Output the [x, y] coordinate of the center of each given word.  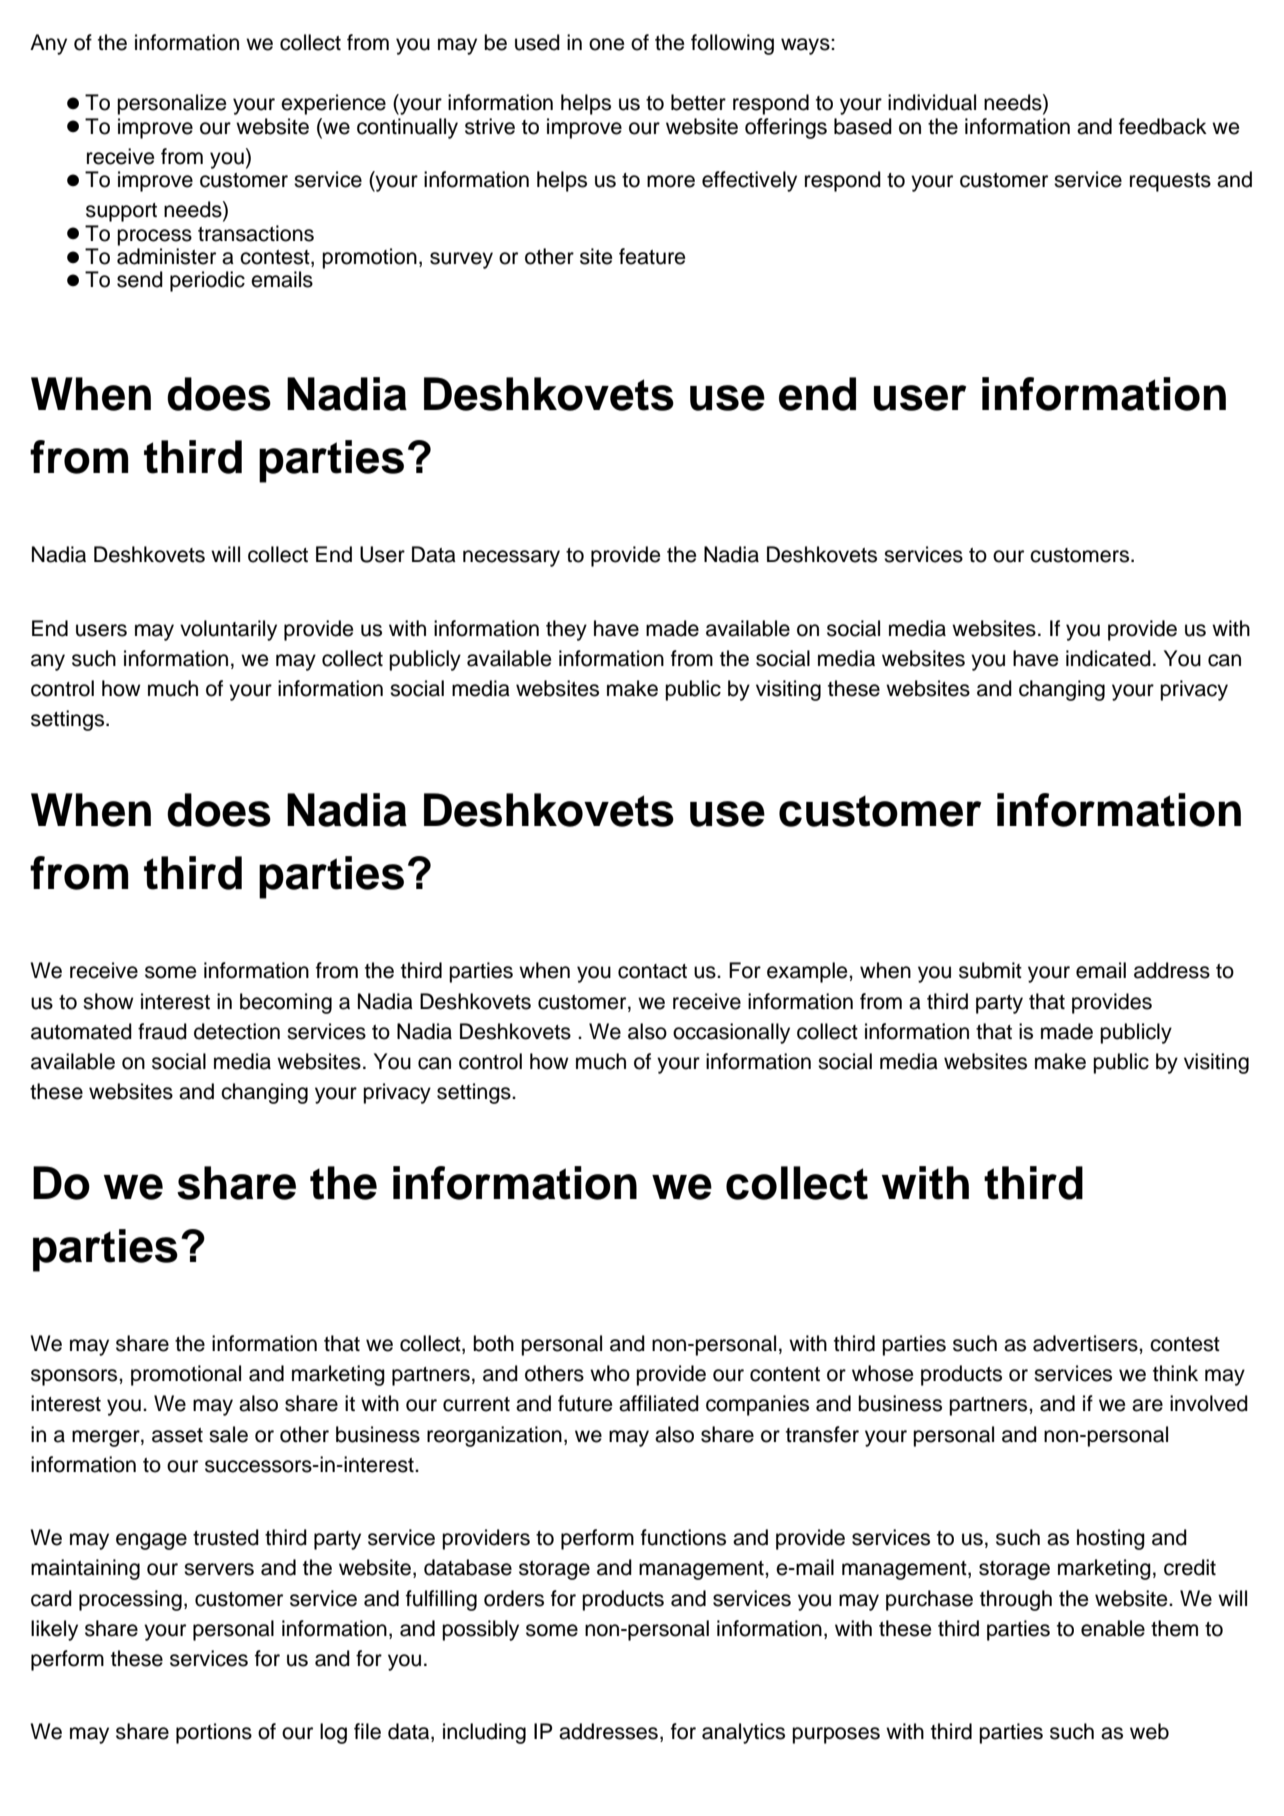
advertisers [1086, 1343]
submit [990, 970]
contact [652, 971]
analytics [743, 1733]
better [698, 102]
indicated [1108, 658]
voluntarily [228, 630]
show [108, 1001]
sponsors [75, 1377]
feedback [1163, 126]
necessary [511, 558]
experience [333, 104]
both [493, 1343]
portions [214, 1733]
